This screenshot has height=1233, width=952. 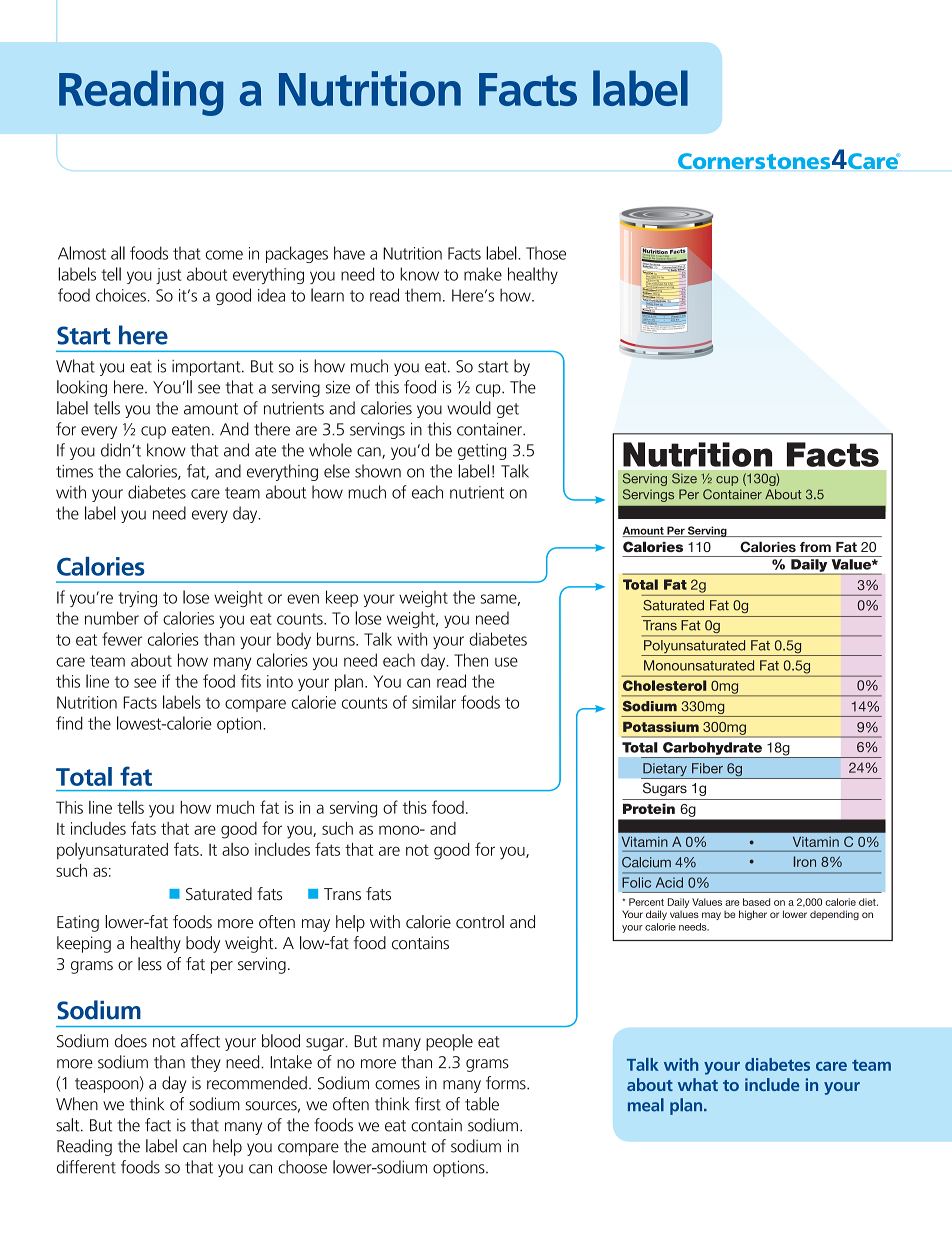 What do you see at coordinates (815, 547) in the screenshot?
I see `from` at bounding box center [815, 547].
